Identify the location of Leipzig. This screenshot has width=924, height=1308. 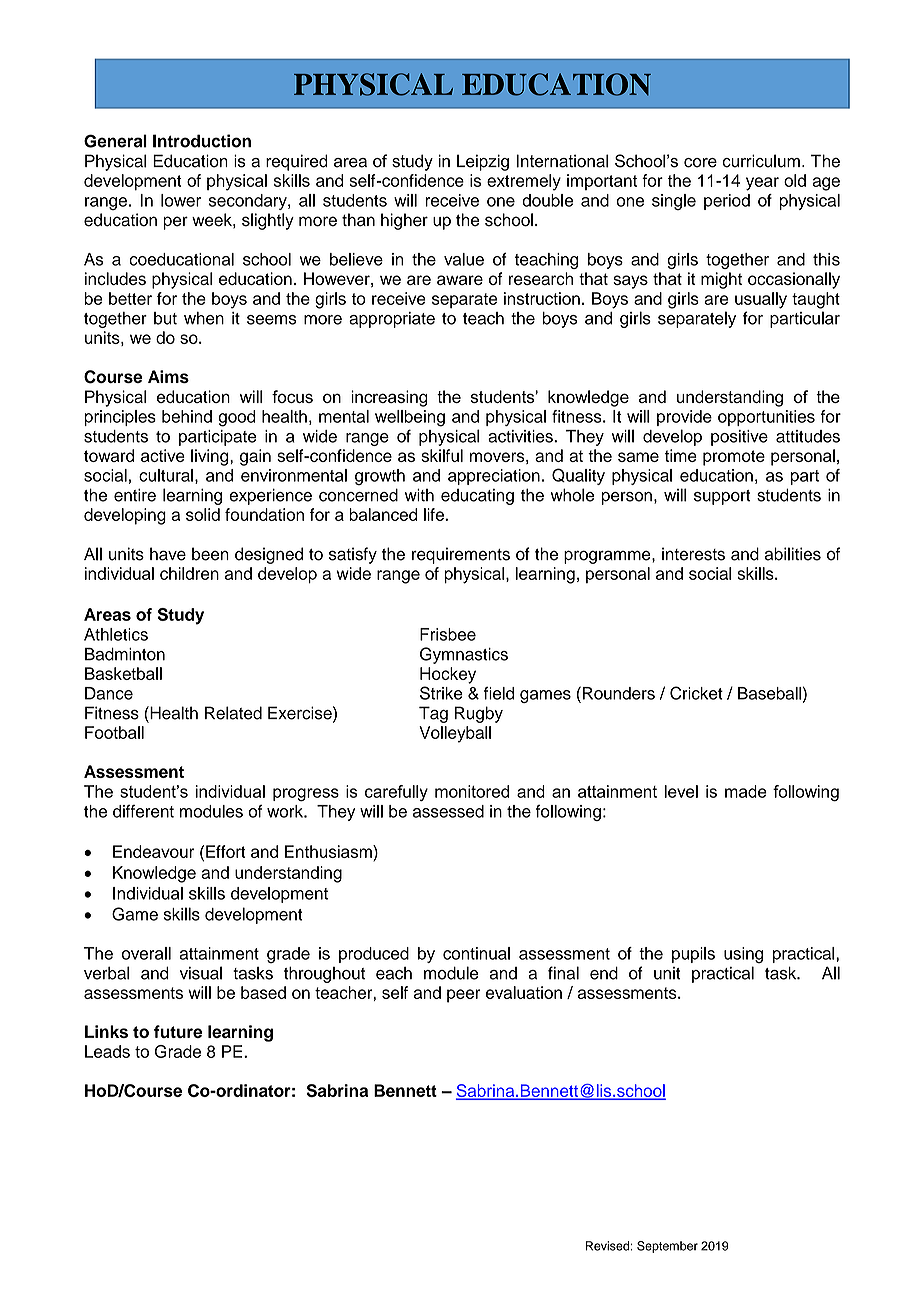
(483, 162).
